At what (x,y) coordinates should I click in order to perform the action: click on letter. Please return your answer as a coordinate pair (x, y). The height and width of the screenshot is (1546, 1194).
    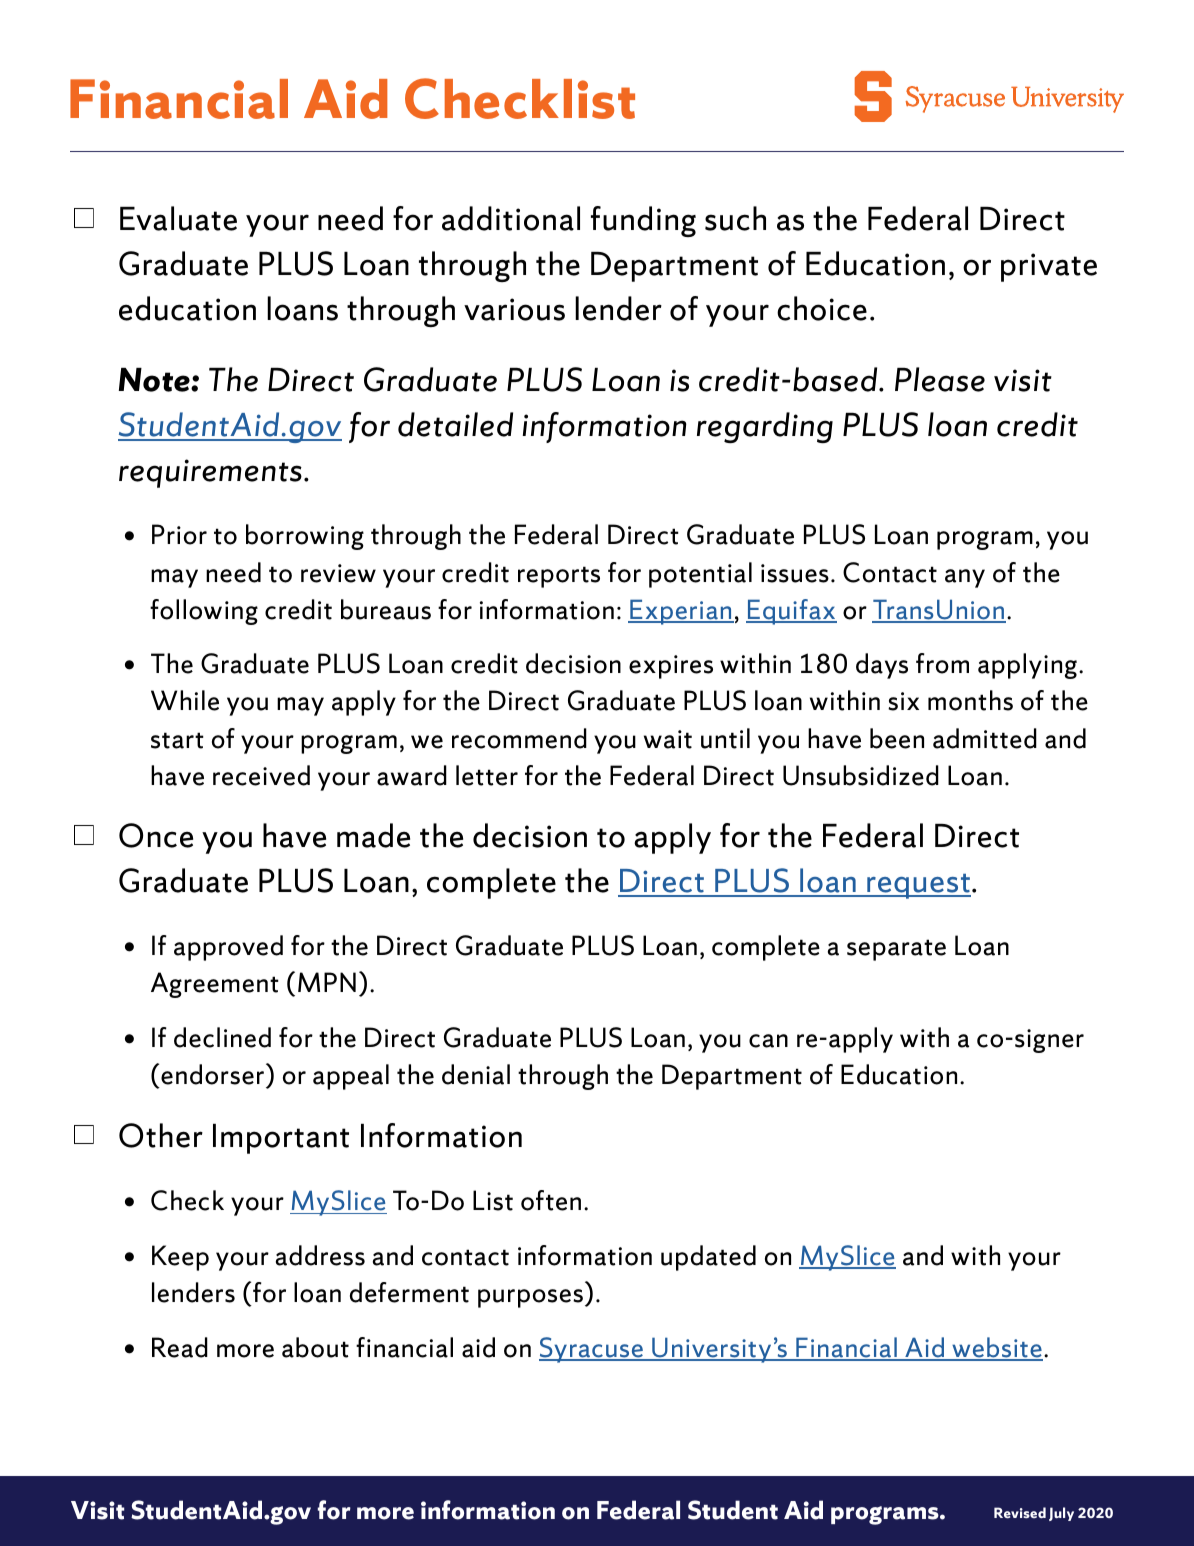
    Looking at the image, I should click on (487, 775).
